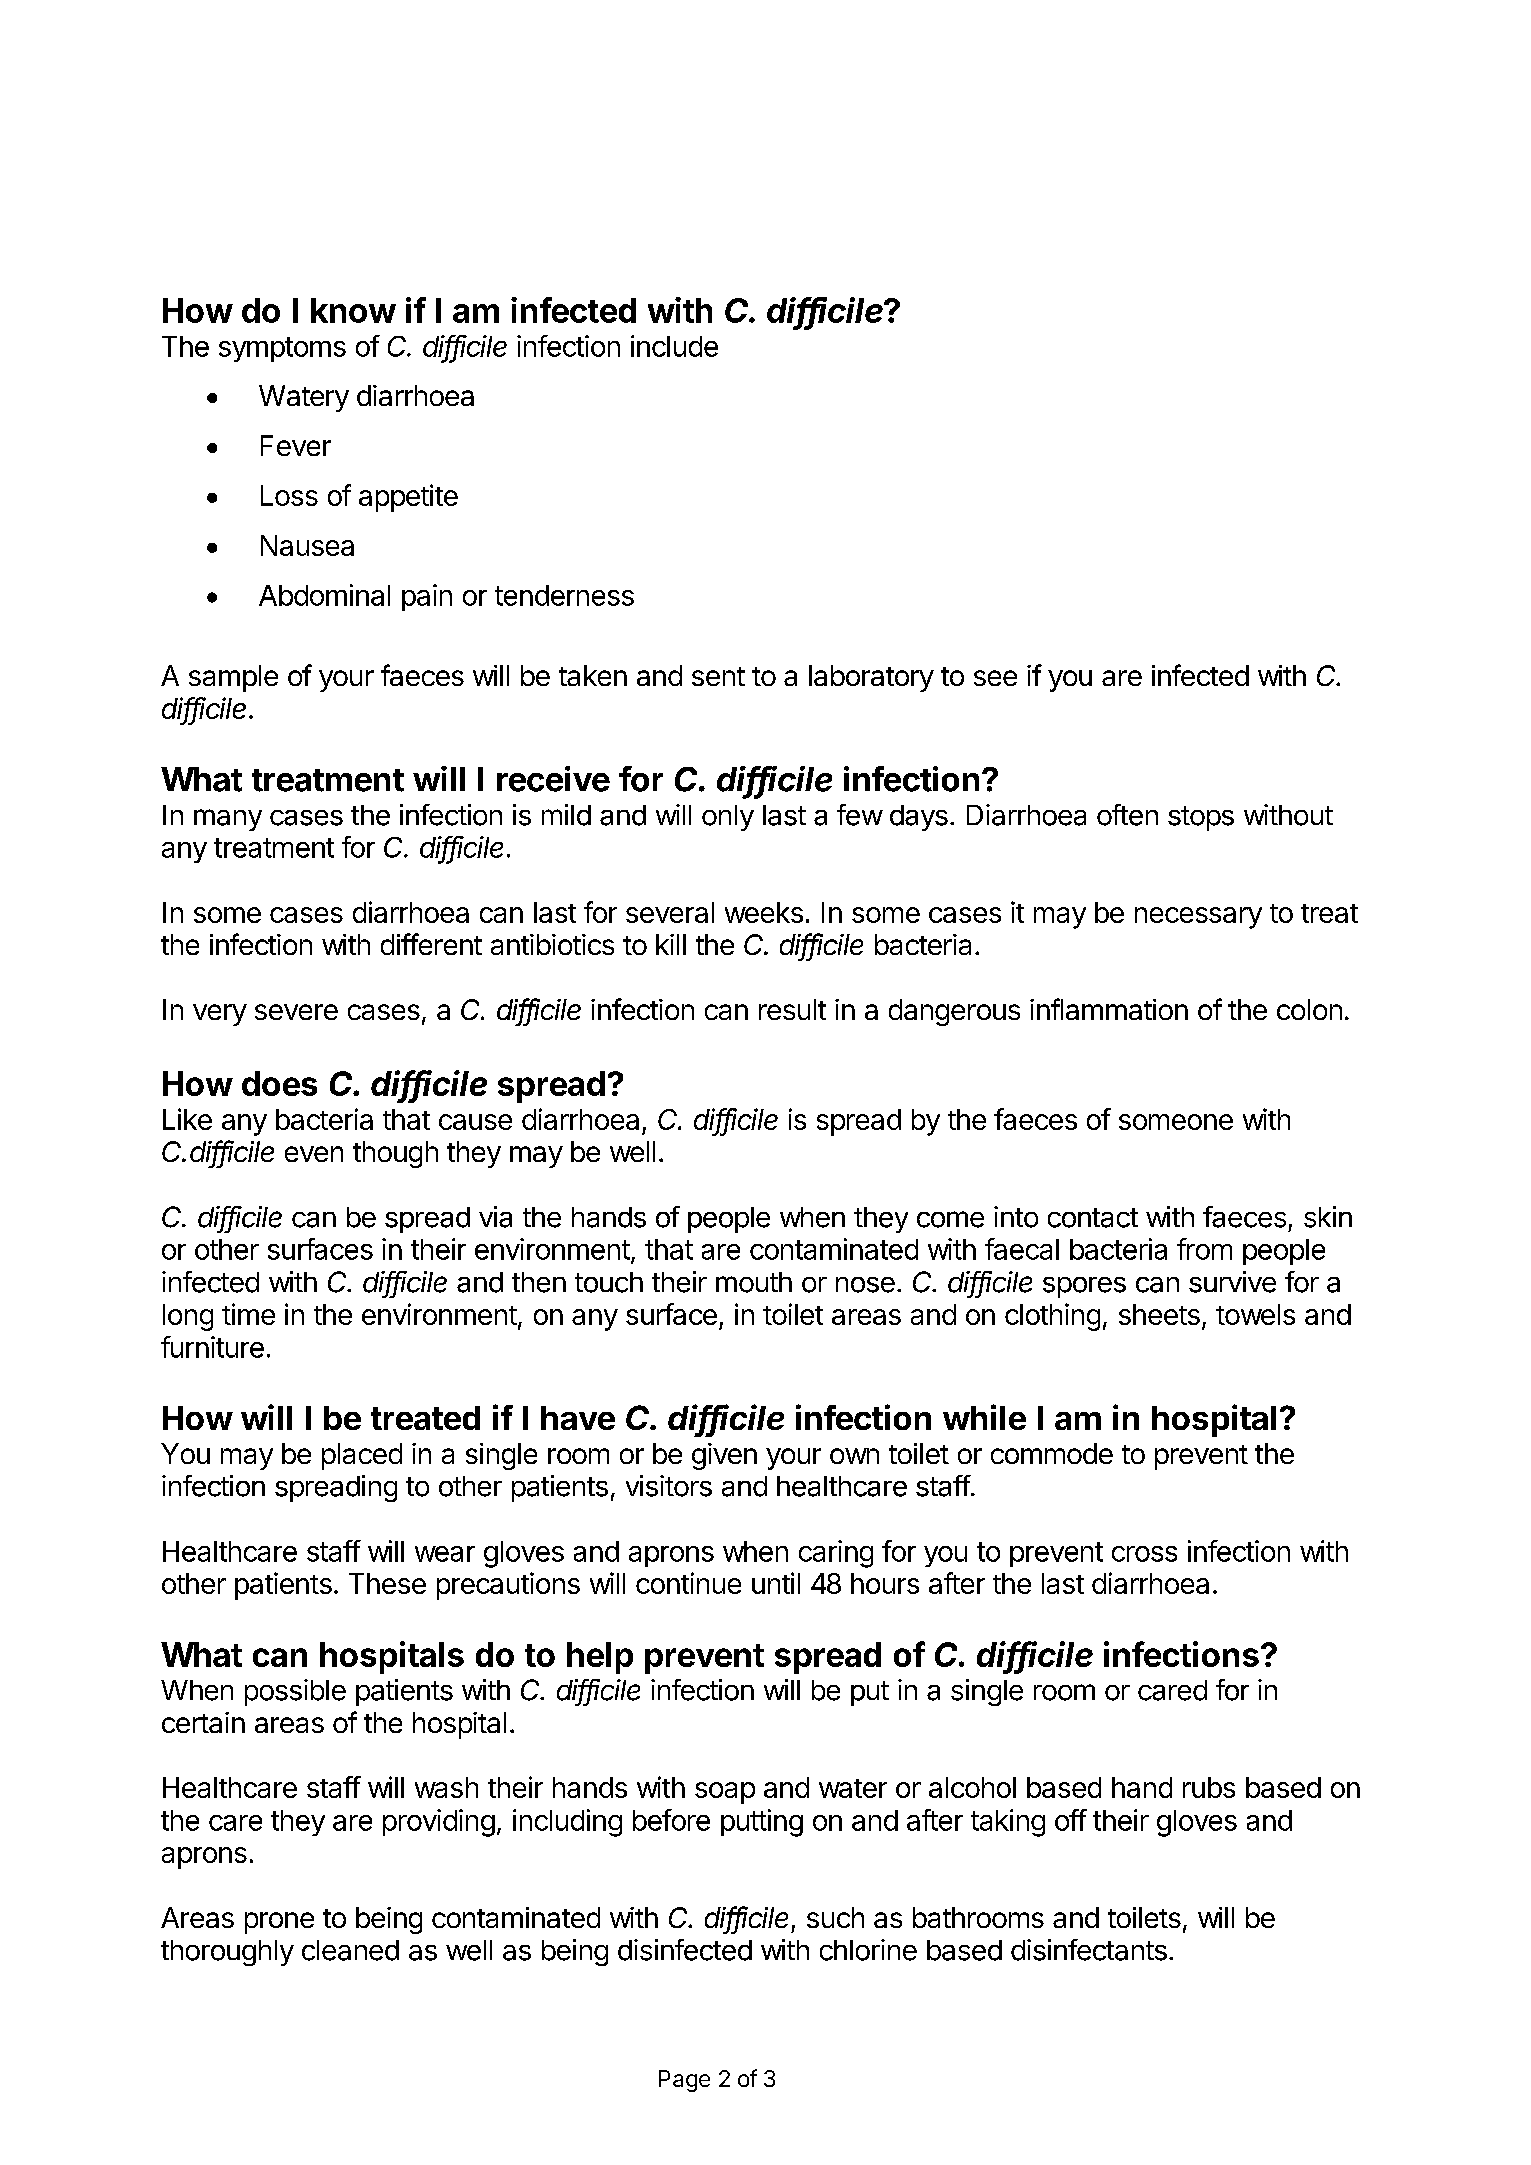  Describe the element at coordinates (995, 678) in the screenshot. I see `see` at that location.
